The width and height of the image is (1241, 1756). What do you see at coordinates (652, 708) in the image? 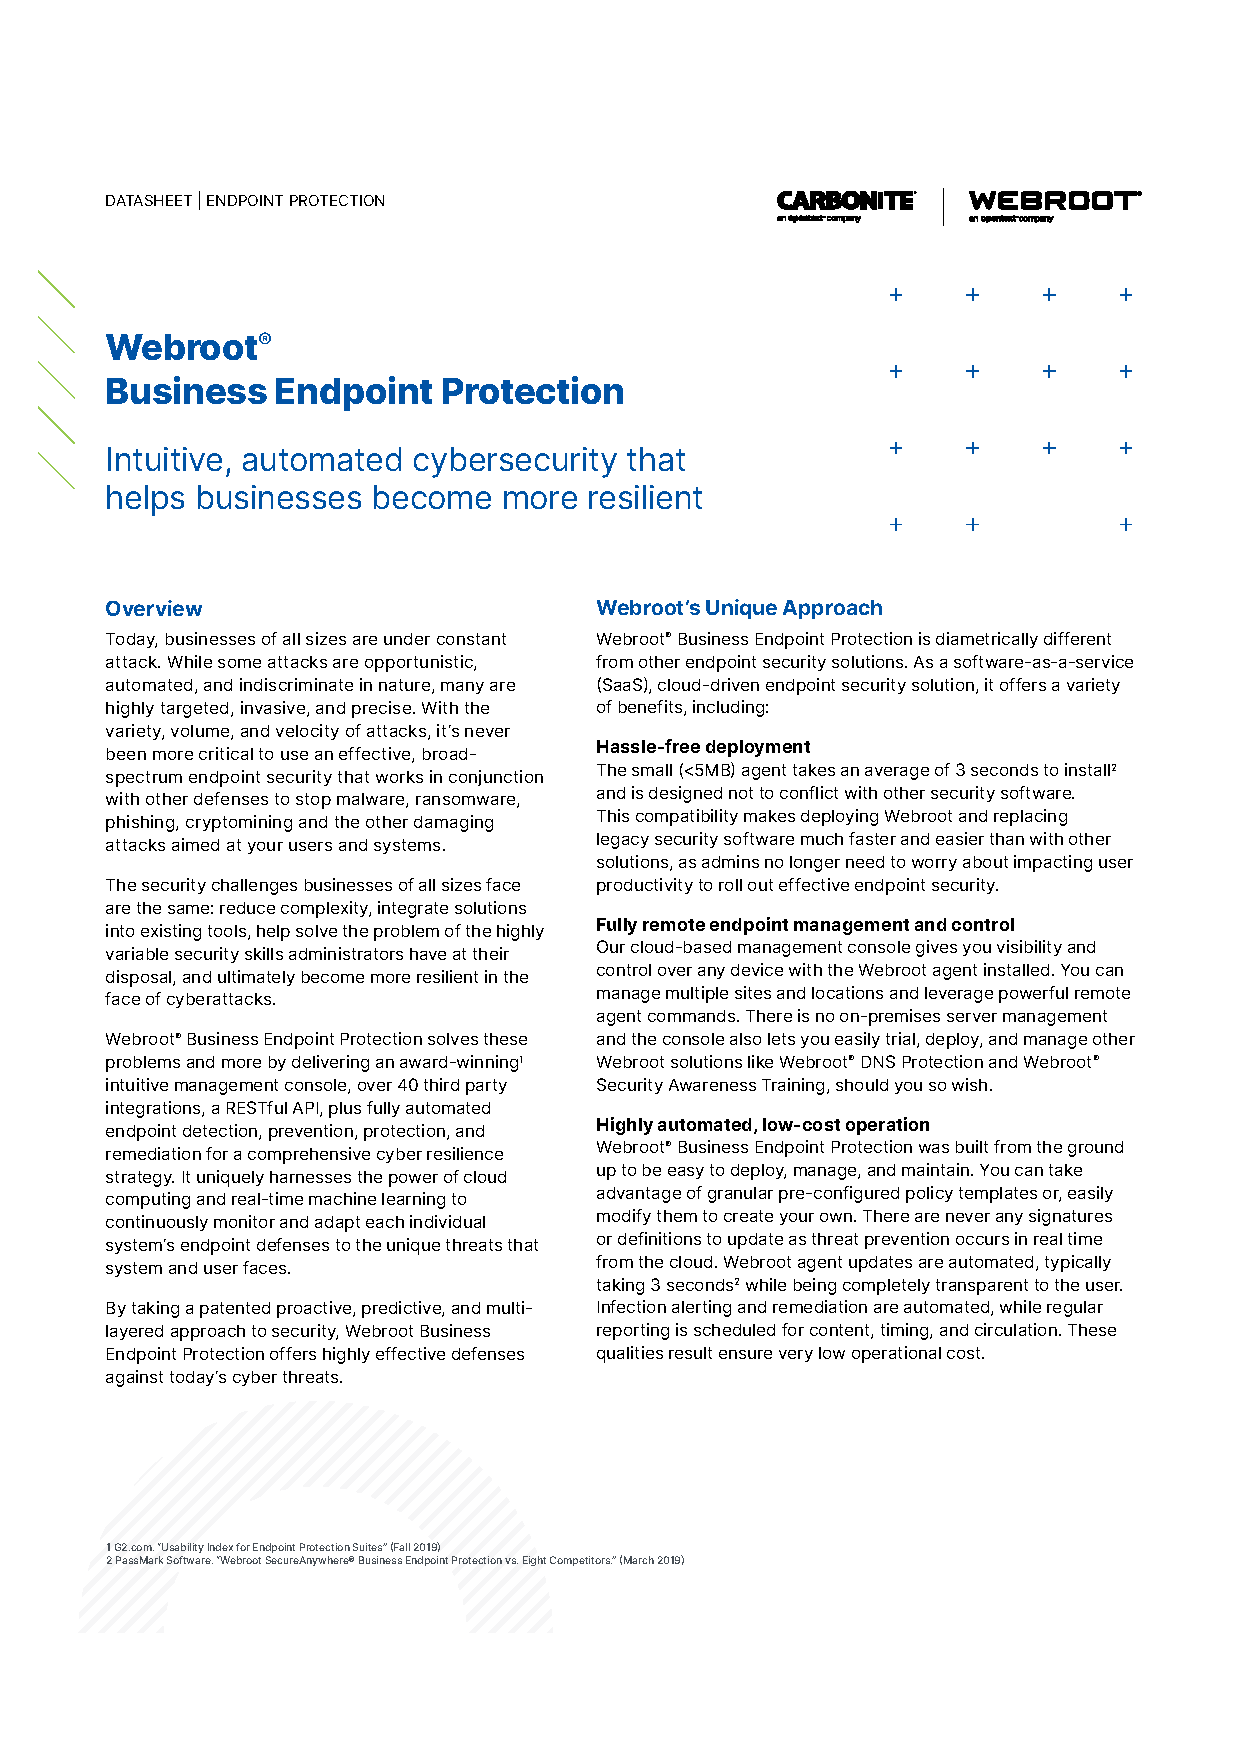
I see `benefits` at bounding box center [652, 708].
